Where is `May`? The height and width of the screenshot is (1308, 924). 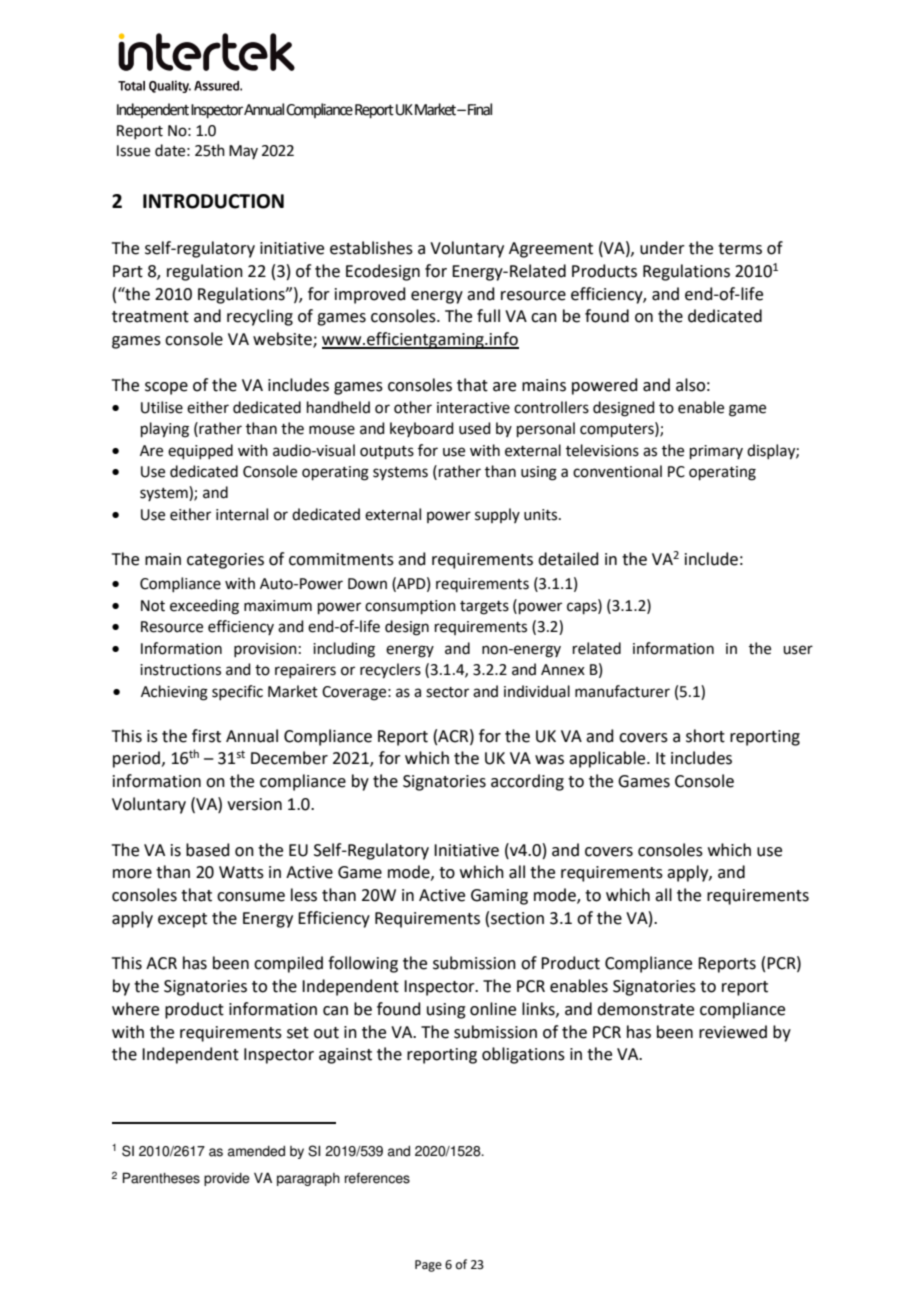 May is located at coordinates (243, 152).
